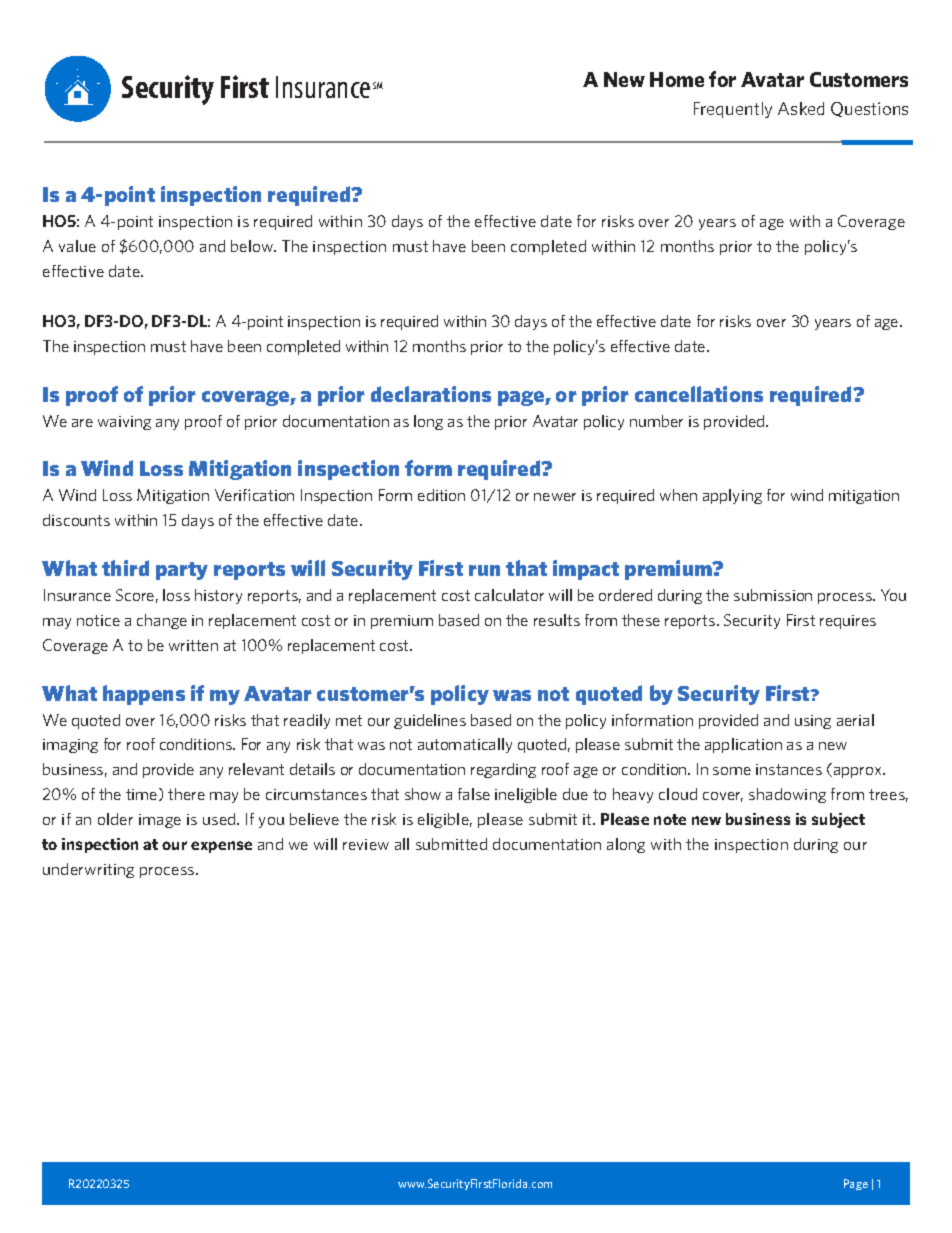 Image resolution: width=952 pixels, height=1233 pixels. I want to click on using, so click(813, 722).
